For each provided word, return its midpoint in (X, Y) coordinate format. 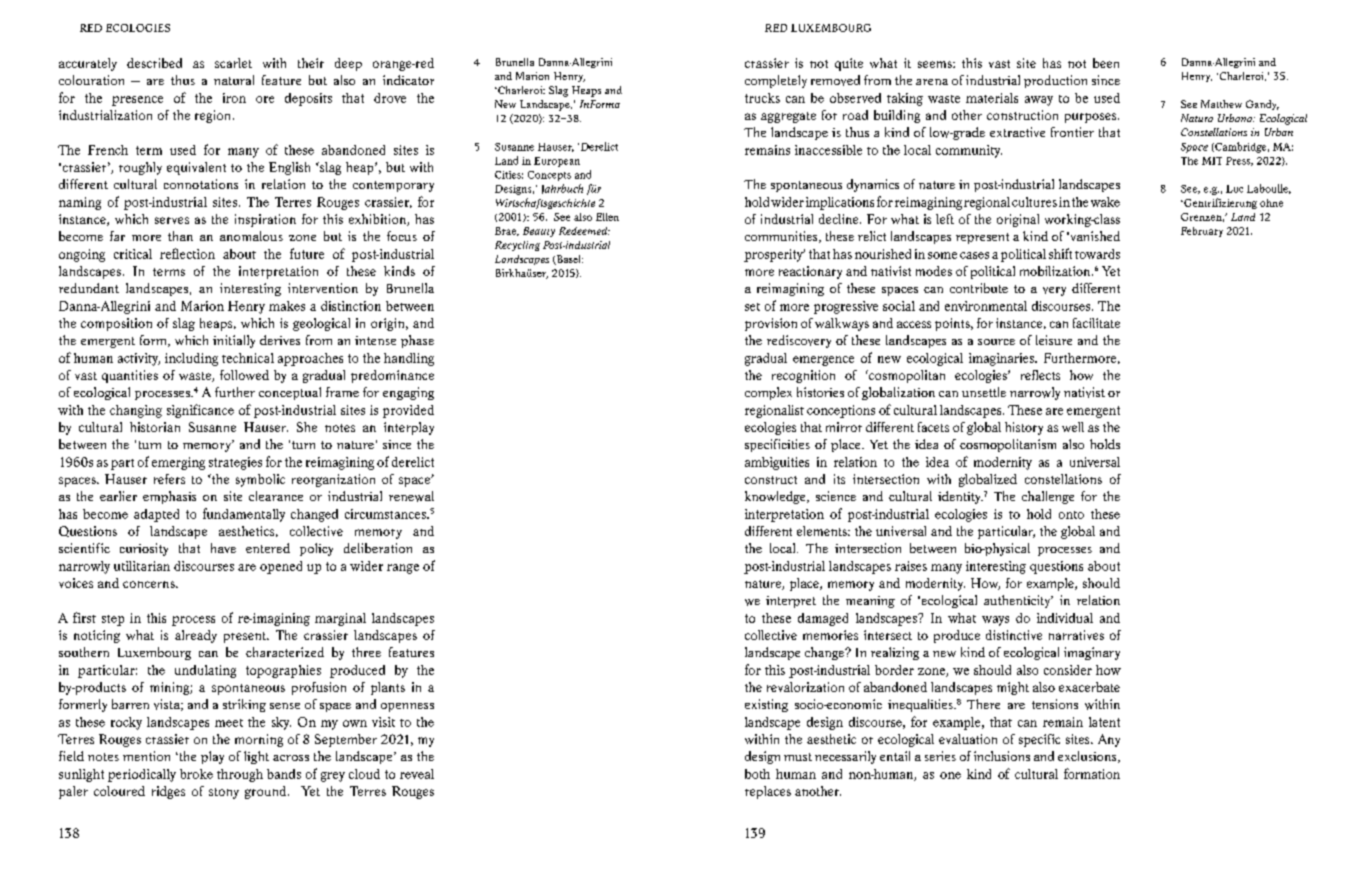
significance (200, 411)
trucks (762, 98)
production (1055, 81)
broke (196, 774)
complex (768, 393)
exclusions (1088, 757)
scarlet (233, 63)
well (1073, 427)
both (757, 774)
